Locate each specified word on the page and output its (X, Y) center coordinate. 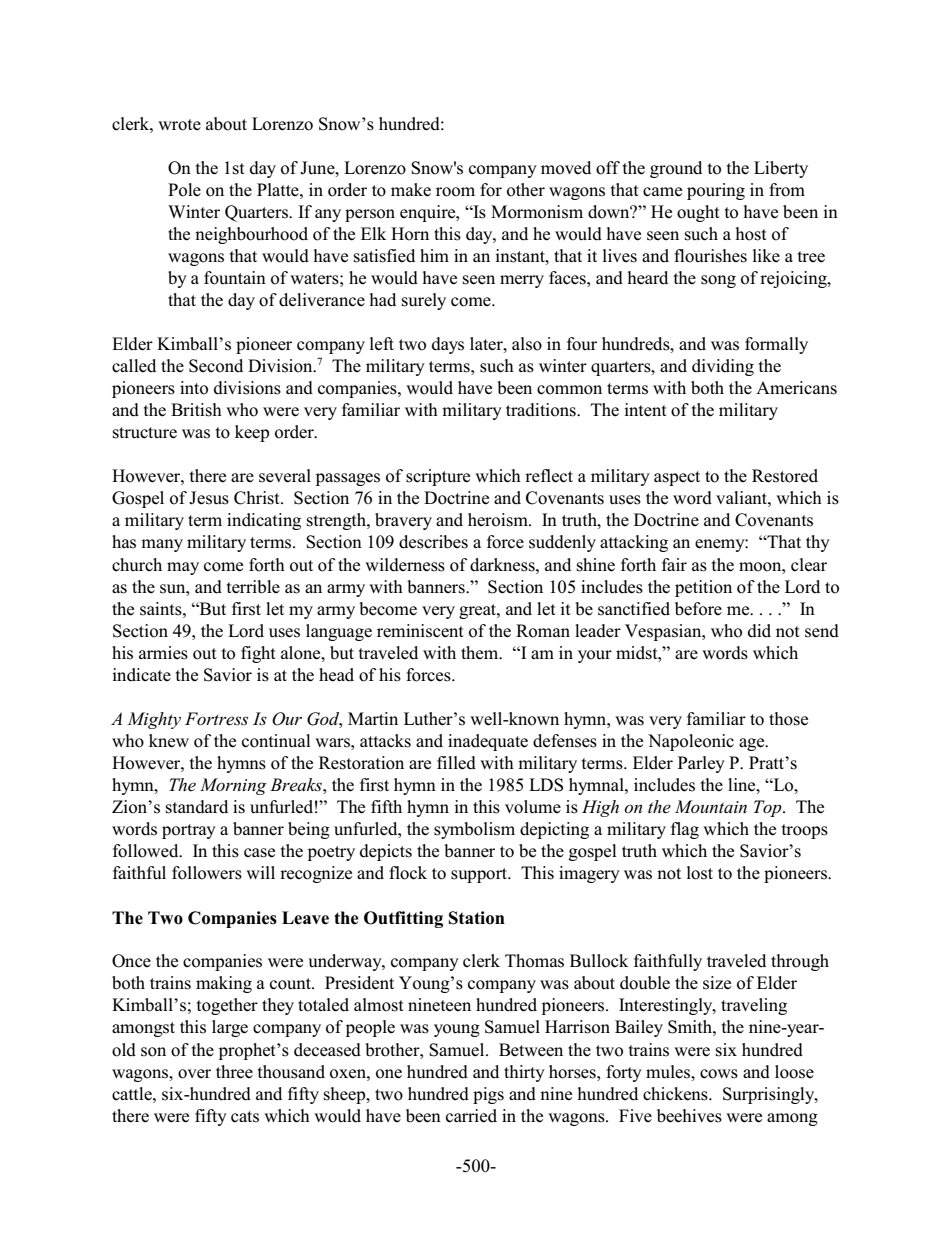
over (194, 1074)
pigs (488, 1095)
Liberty (781, 169)
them (481, 653)
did (759, 631)
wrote (179, 125)
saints (162, 609)
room (455, 192)
